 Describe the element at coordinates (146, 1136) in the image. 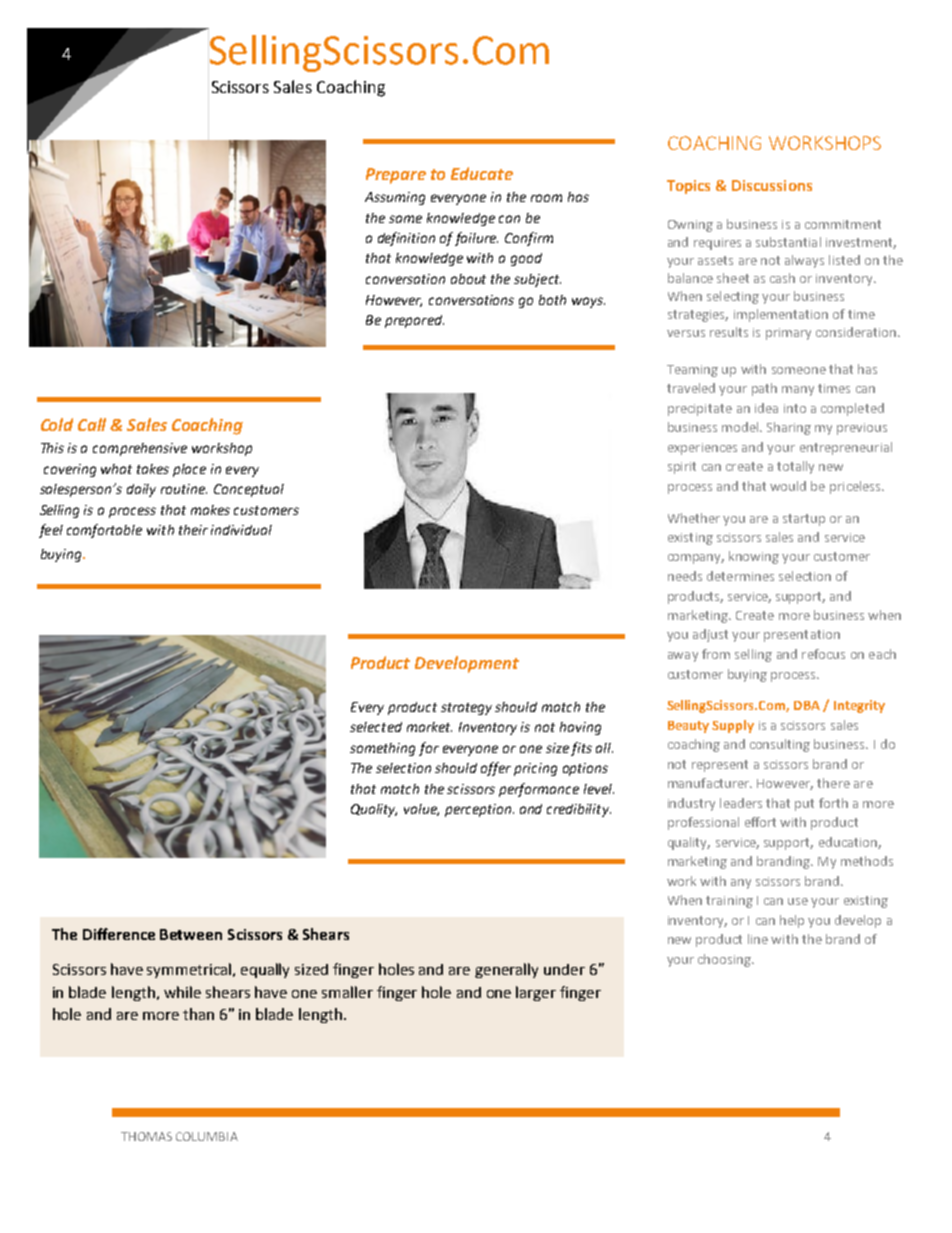

I see `THOMAS` at that location.
